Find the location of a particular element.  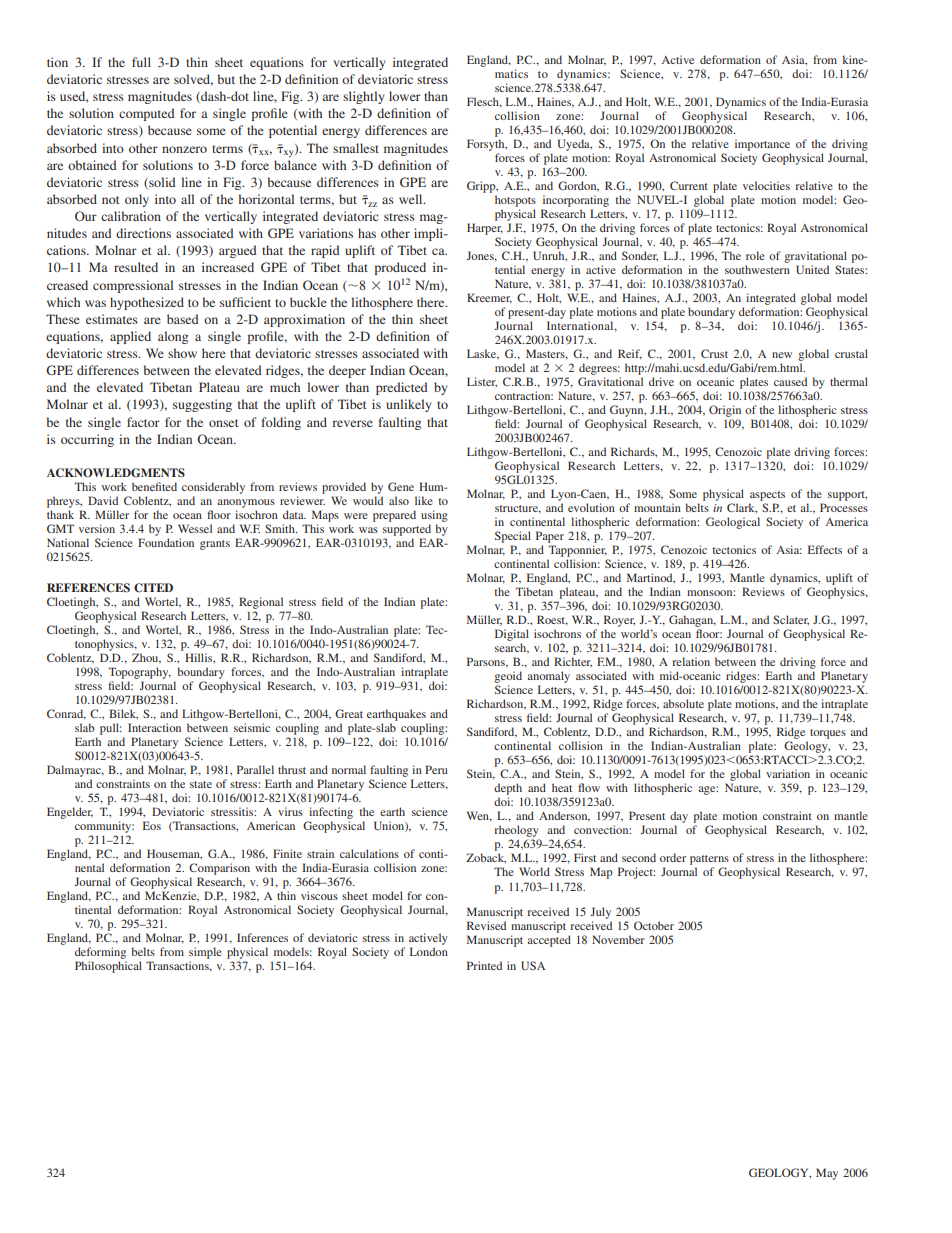

October is located at coordinates (654, 925).
